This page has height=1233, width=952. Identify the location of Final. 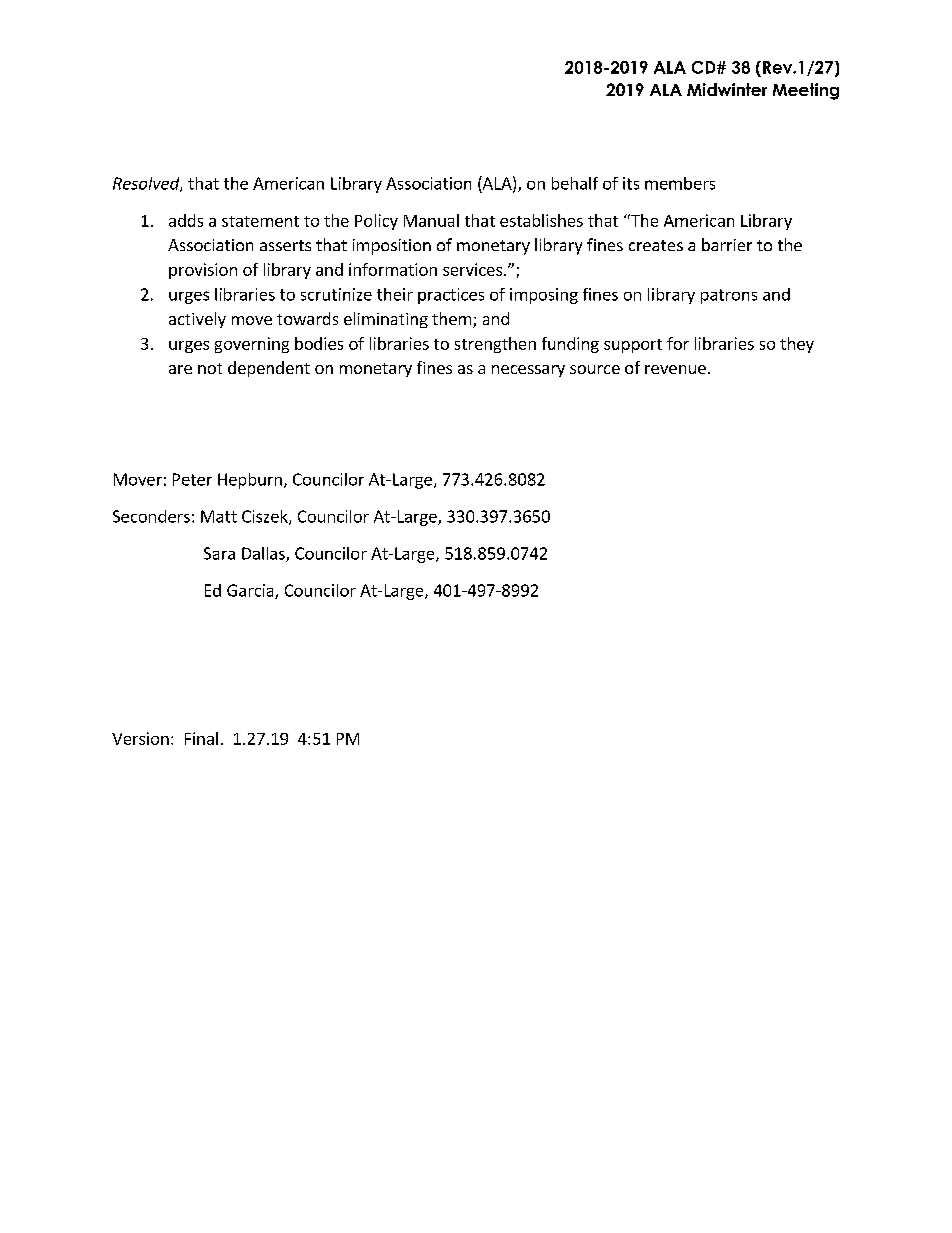
(201, 738).
